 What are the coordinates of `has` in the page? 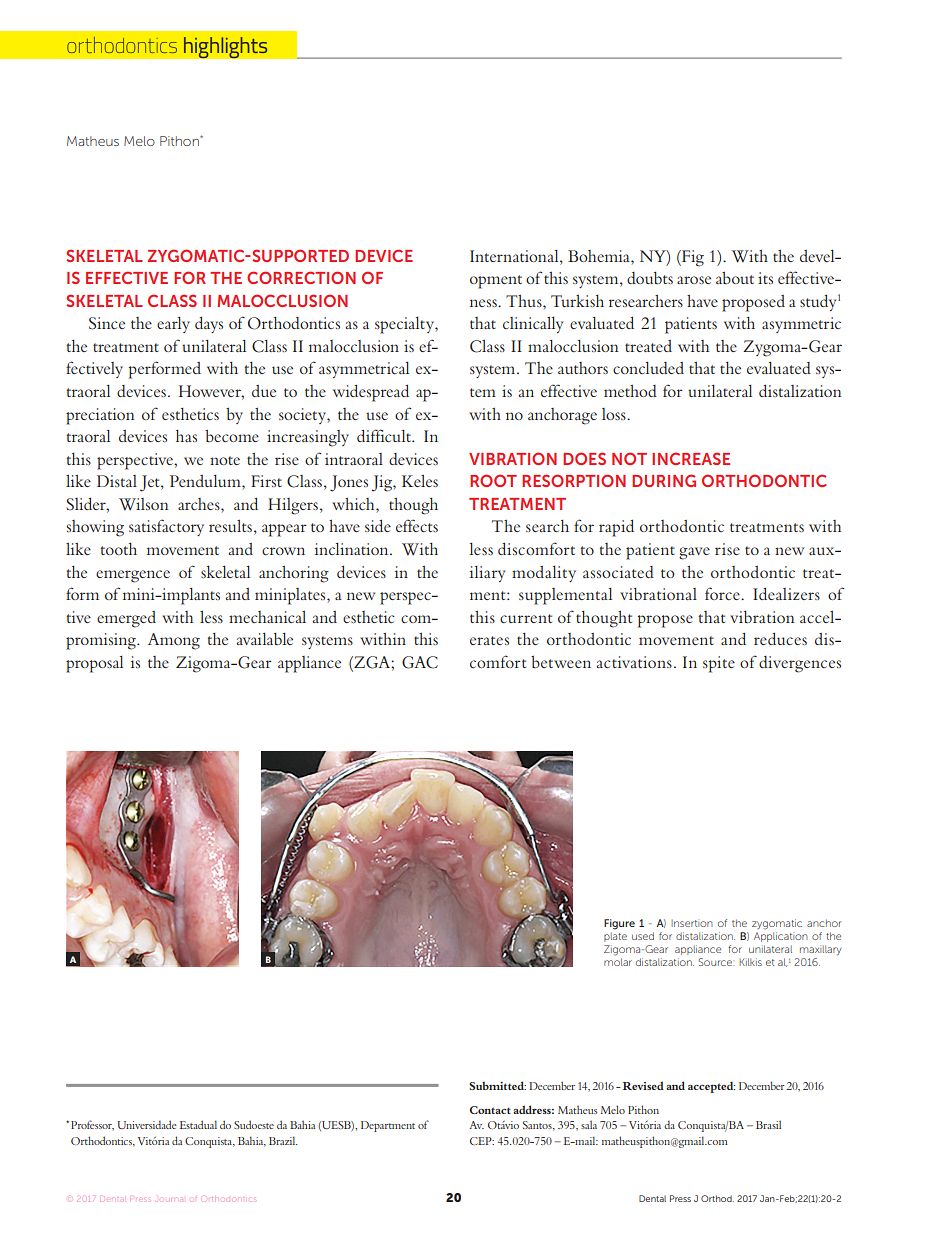 It's located at (186, 436).
